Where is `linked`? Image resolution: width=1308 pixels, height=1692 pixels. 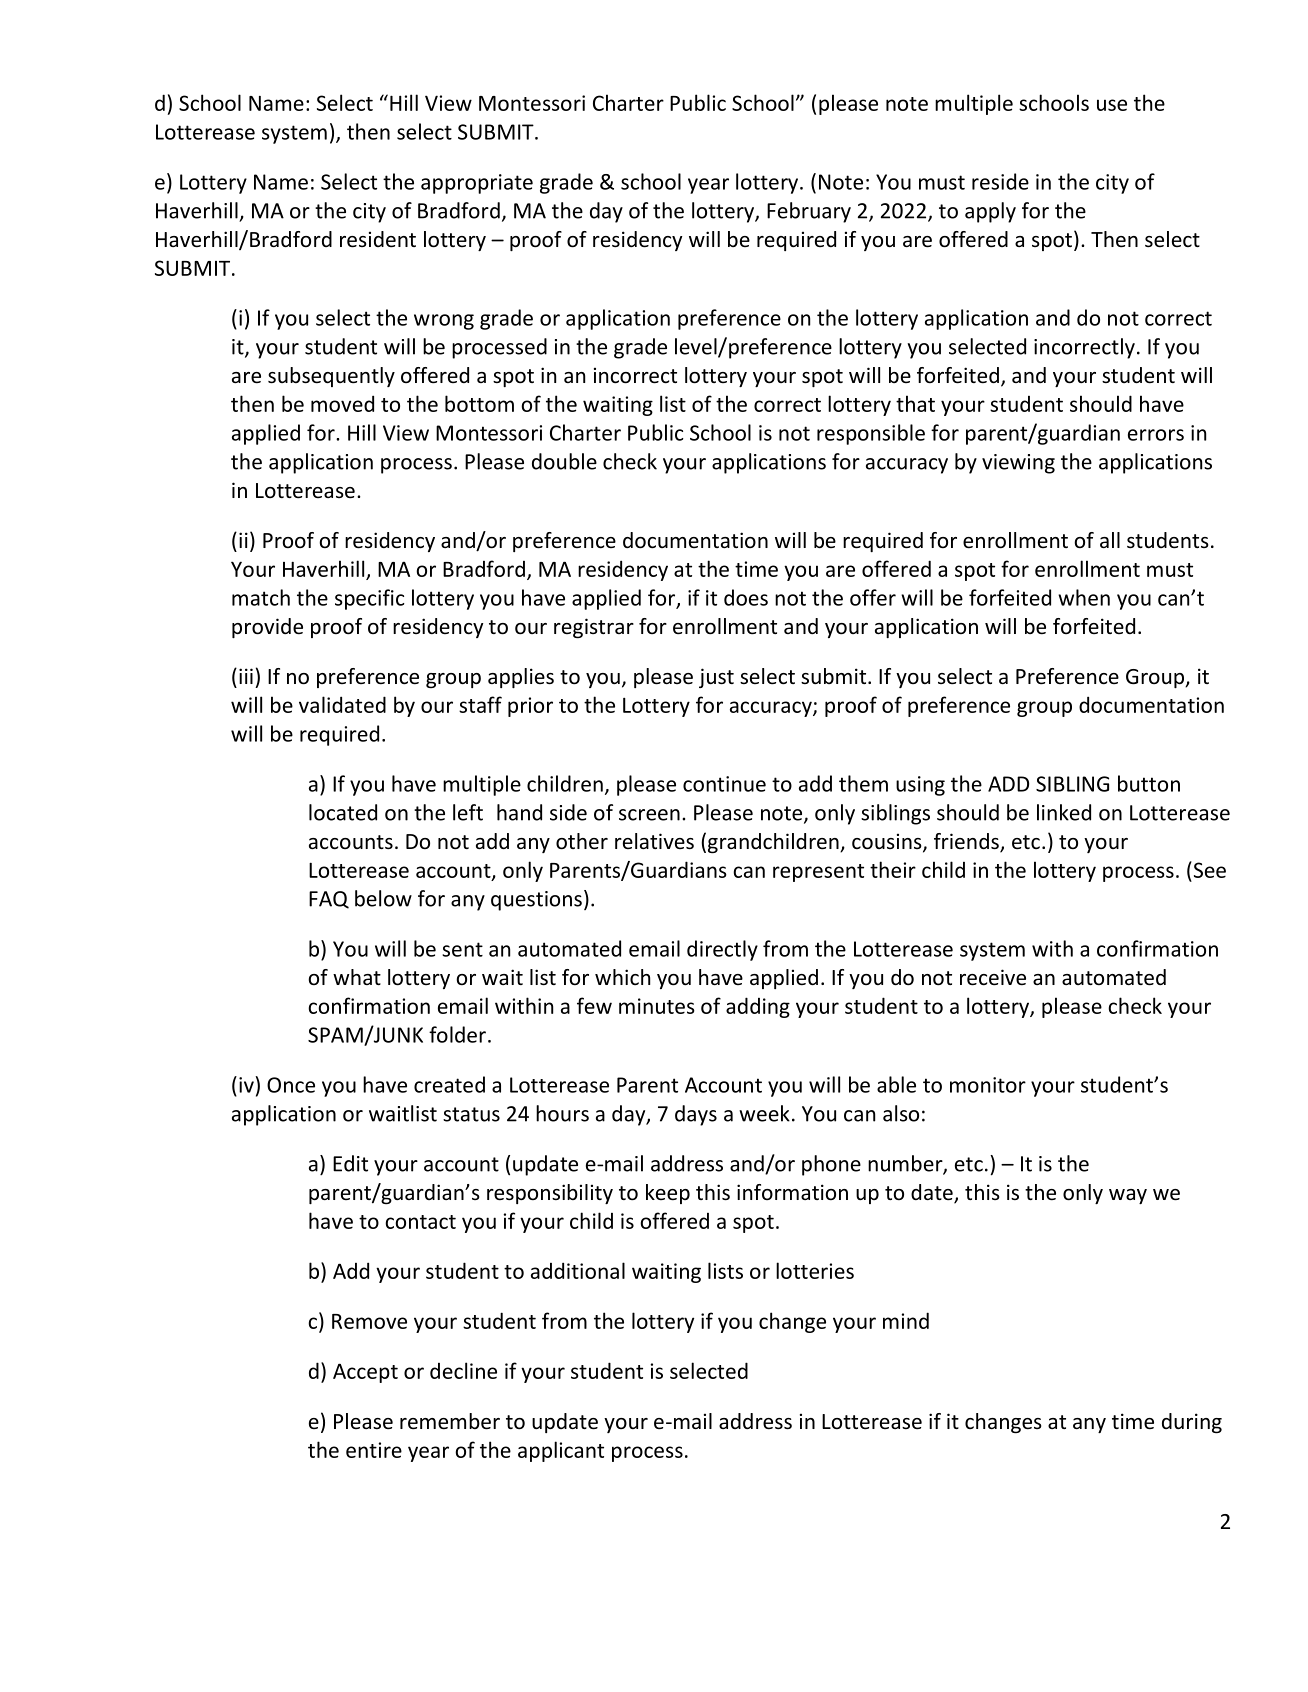 linked is located at coordinates (1064, 812).
